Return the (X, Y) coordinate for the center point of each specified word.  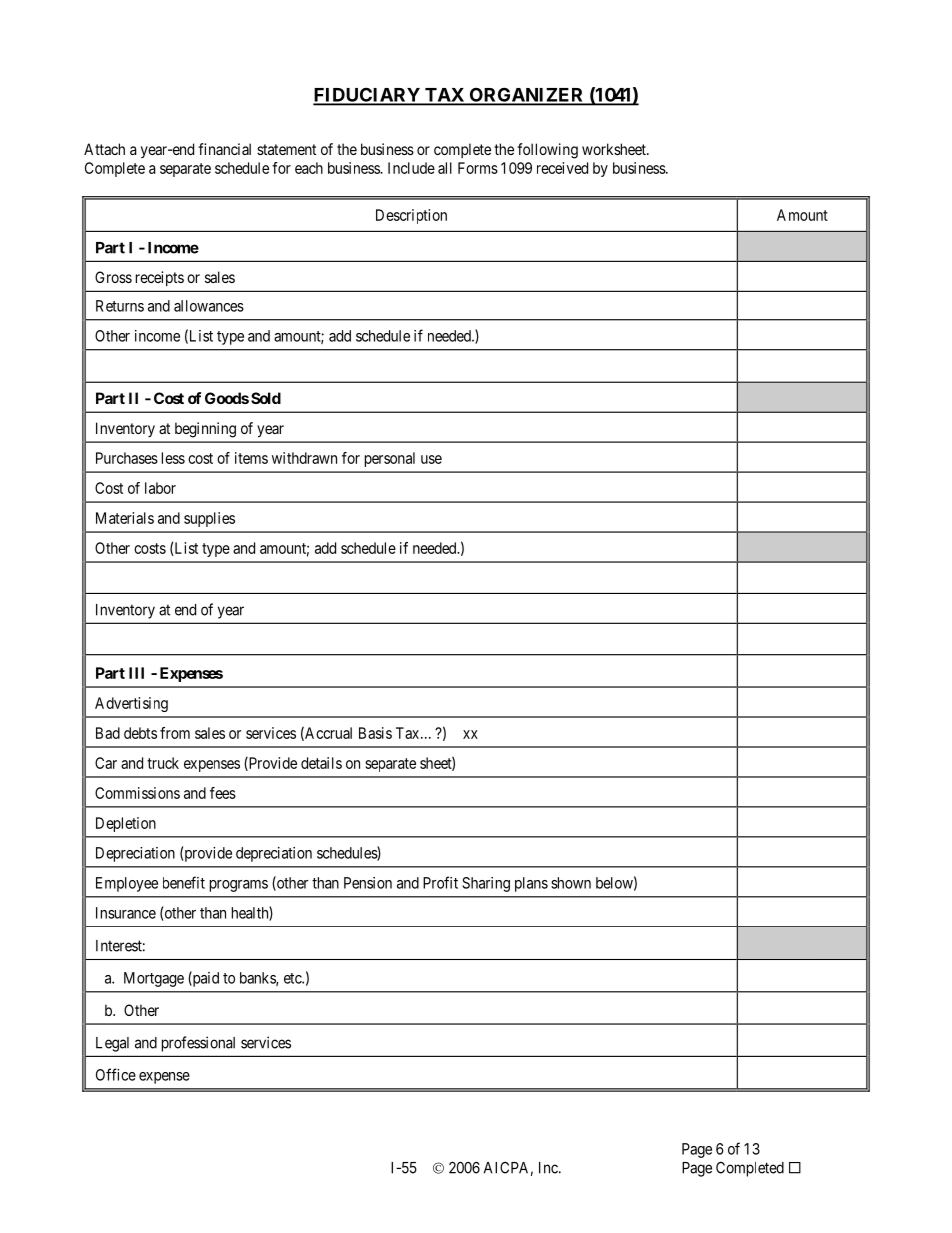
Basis (375, 733)
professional (198, 1044)
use (431, 459)
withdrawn (304, 458)
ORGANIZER (526, 96)
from (175, 733)
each (309, 168)
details (321, 763)
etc (293, 978)
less (173, 458)
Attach (104, 149)
